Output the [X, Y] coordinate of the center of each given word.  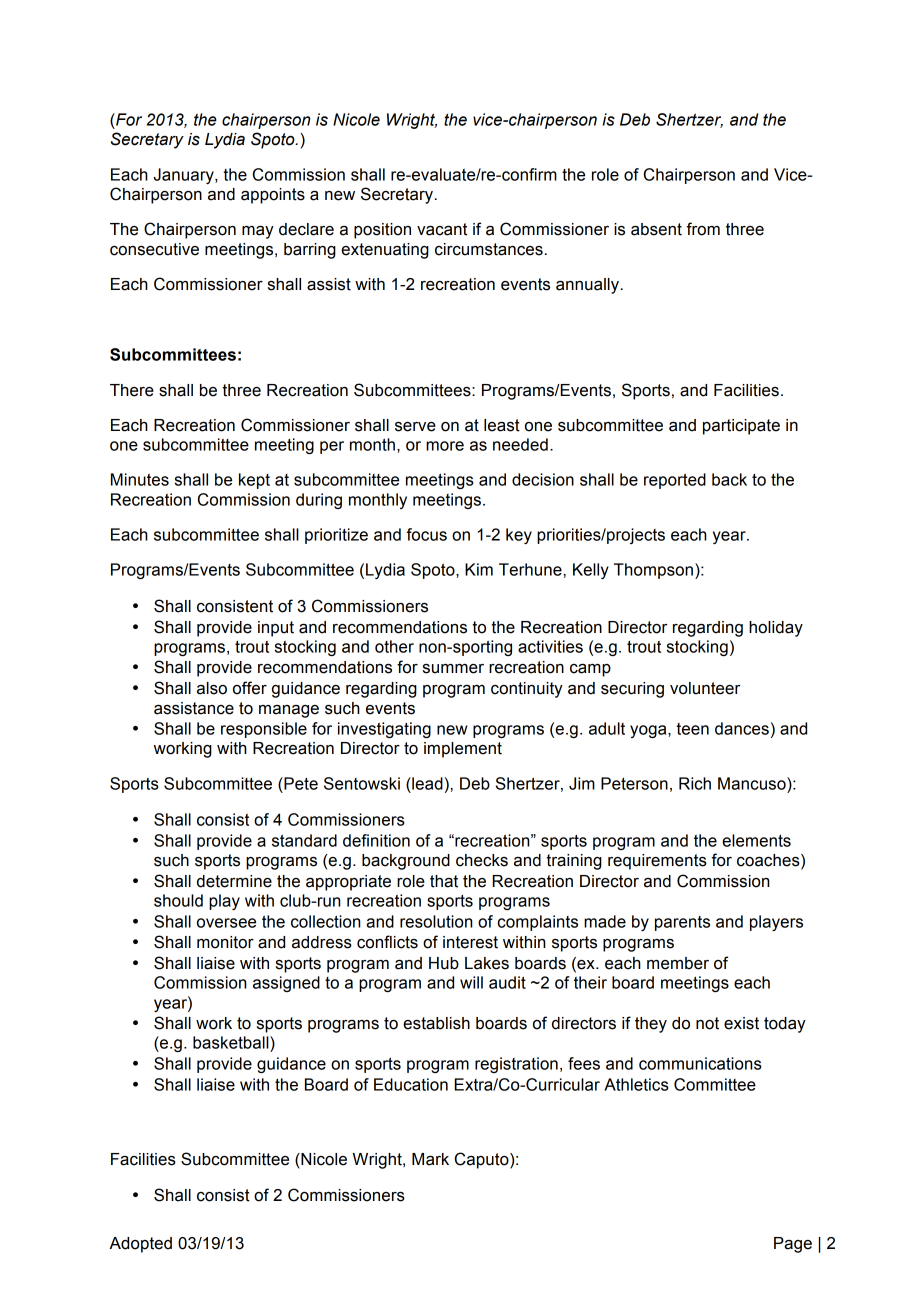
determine [234, 881]
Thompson [653, 571]
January [185, 176]
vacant [442, 229]
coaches [769, 861]
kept [254, 481]
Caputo [483, 1160]
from [703, 229]
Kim [479, 569]
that [444, 881]
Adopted [140, 1245]
